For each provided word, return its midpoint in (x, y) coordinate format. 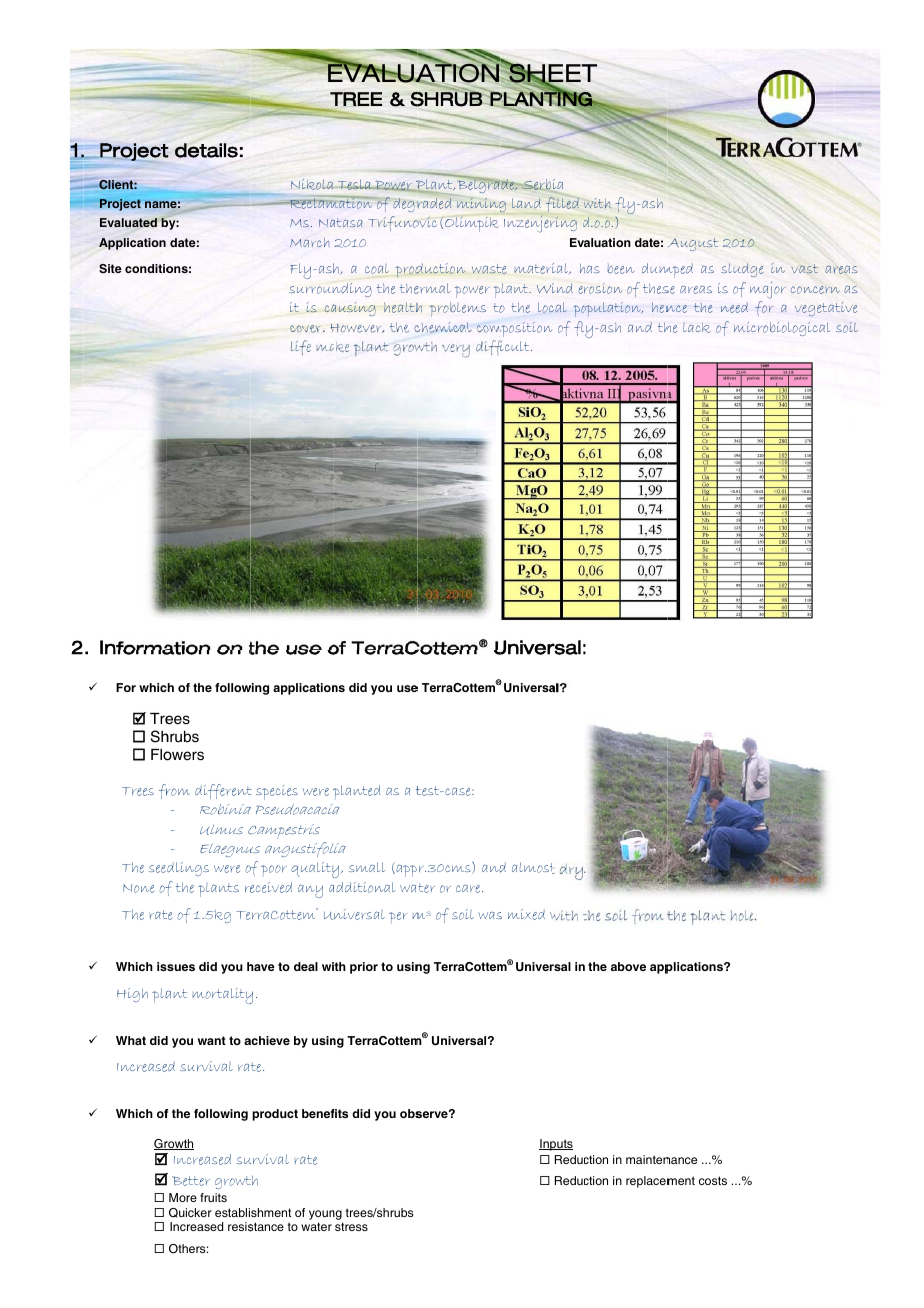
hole (742, 916)
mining (481, 204)
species (277, 792)
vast (804, 268)
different (223, 791)
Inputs (556, 1145)
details (206, 150)
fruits (213, 1197)
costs (713, 1180)
